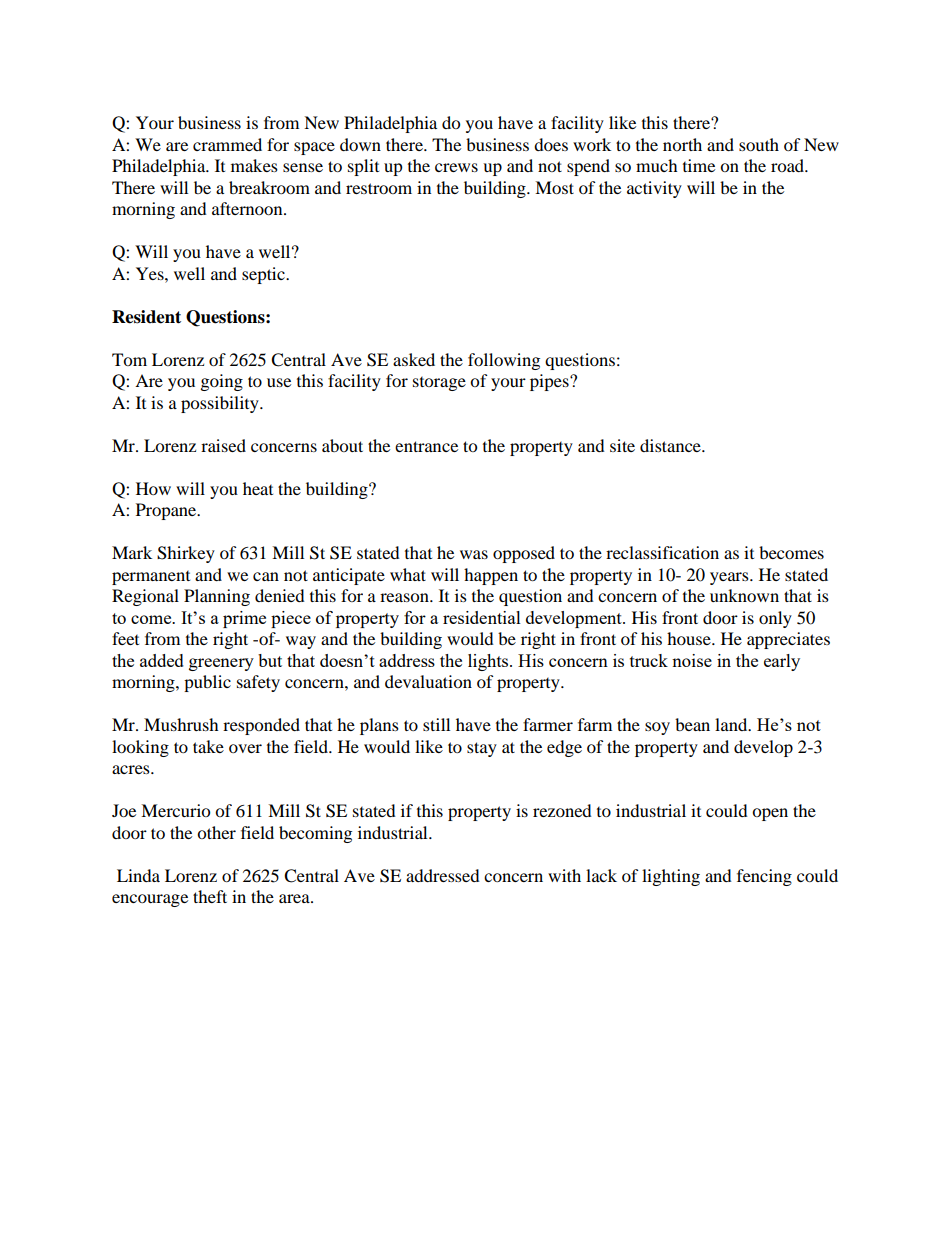  What do you see at coordinates (167, 511) in the screenshot?
I see `Propane` at bounding box center [167, 511].
